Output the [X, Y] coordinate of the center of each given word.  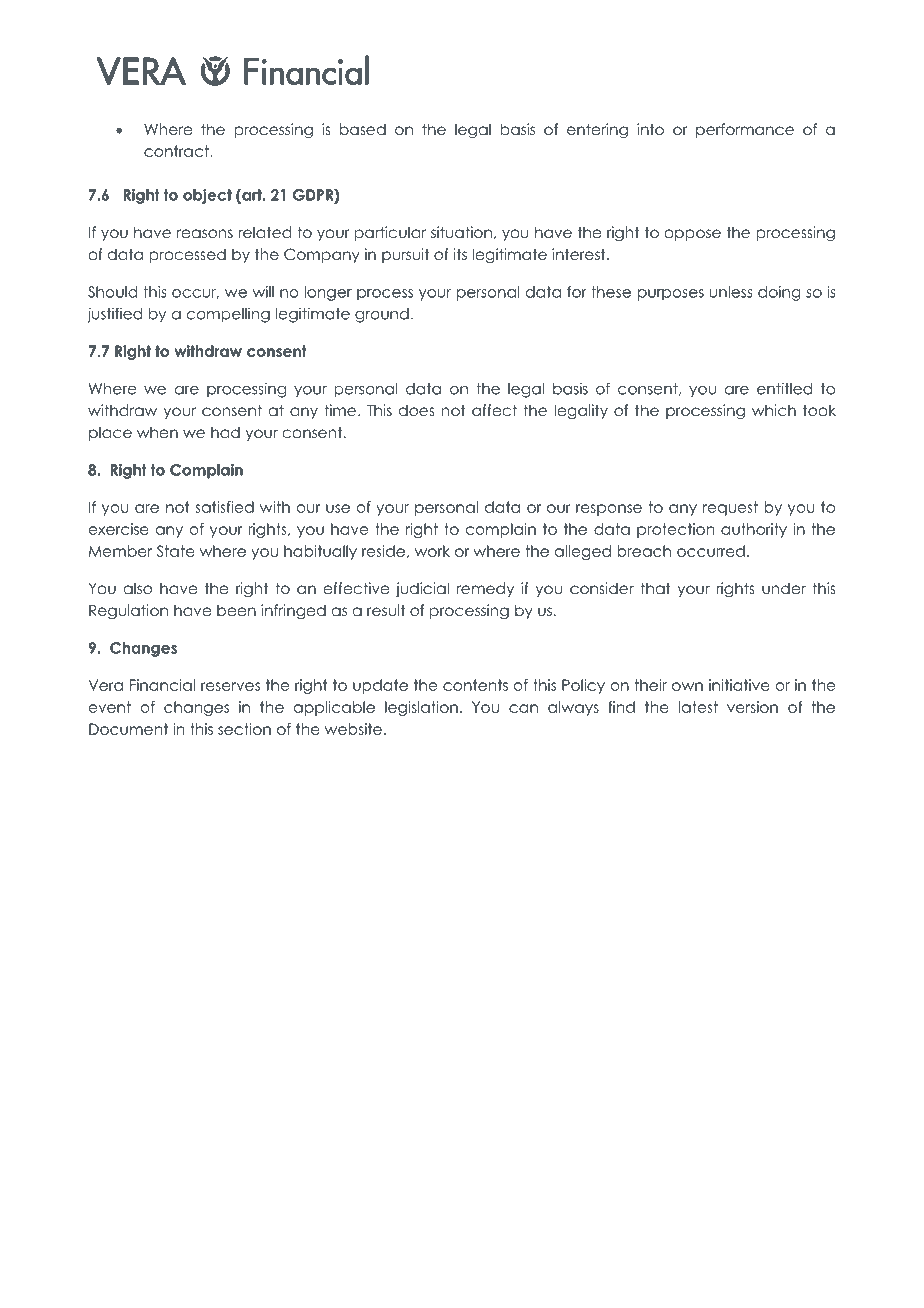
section [244, 729]
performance [745, 130]
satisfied [224, 507]
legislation [421, 708]
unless [731, 292]
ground [382, 315]
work [432, 551]
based [363, 129]
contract [176, 151]
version [752, 707]
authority [754, 530]
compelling [228, 315]
